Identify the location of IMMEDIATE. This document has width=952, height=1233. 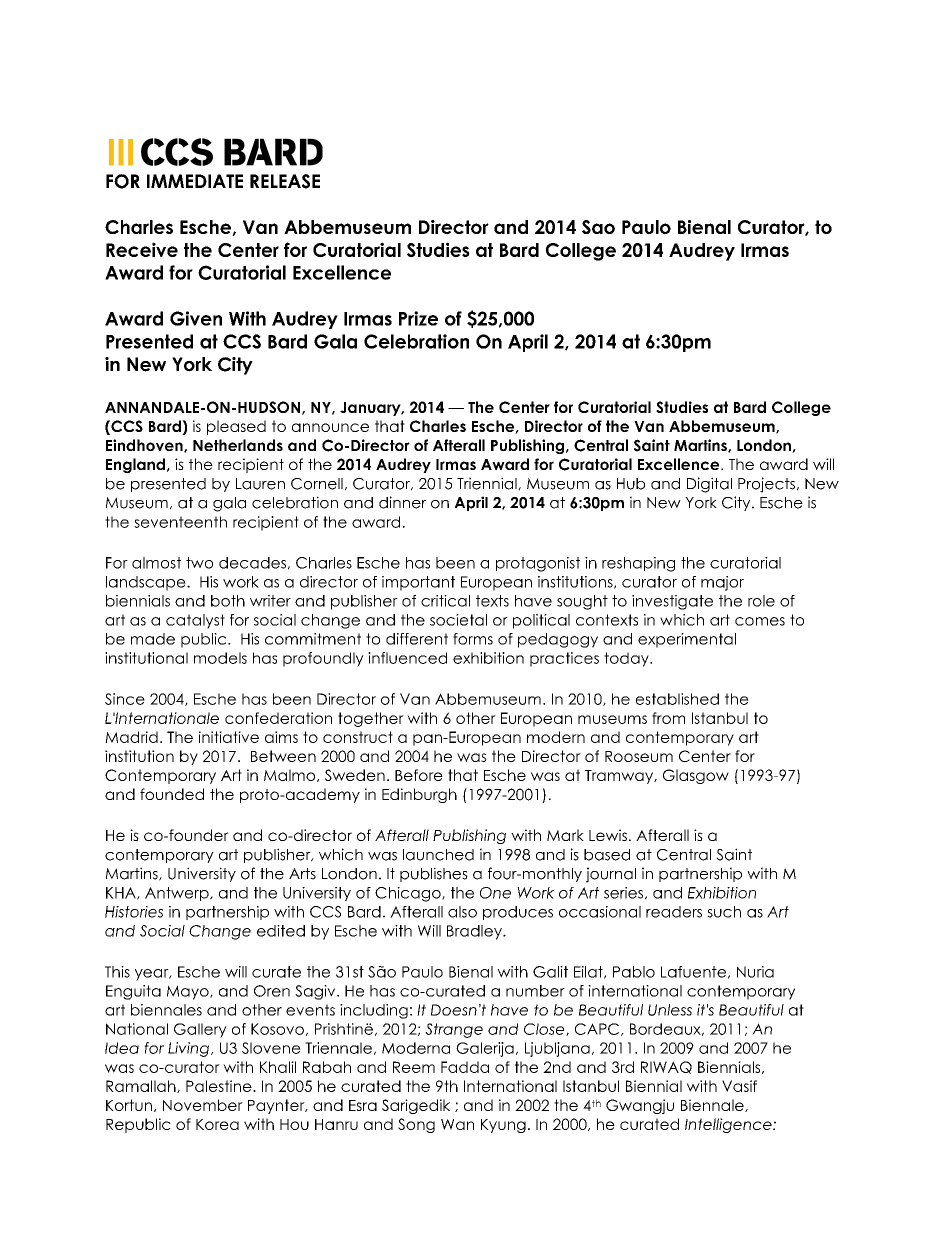
(195, 181).
